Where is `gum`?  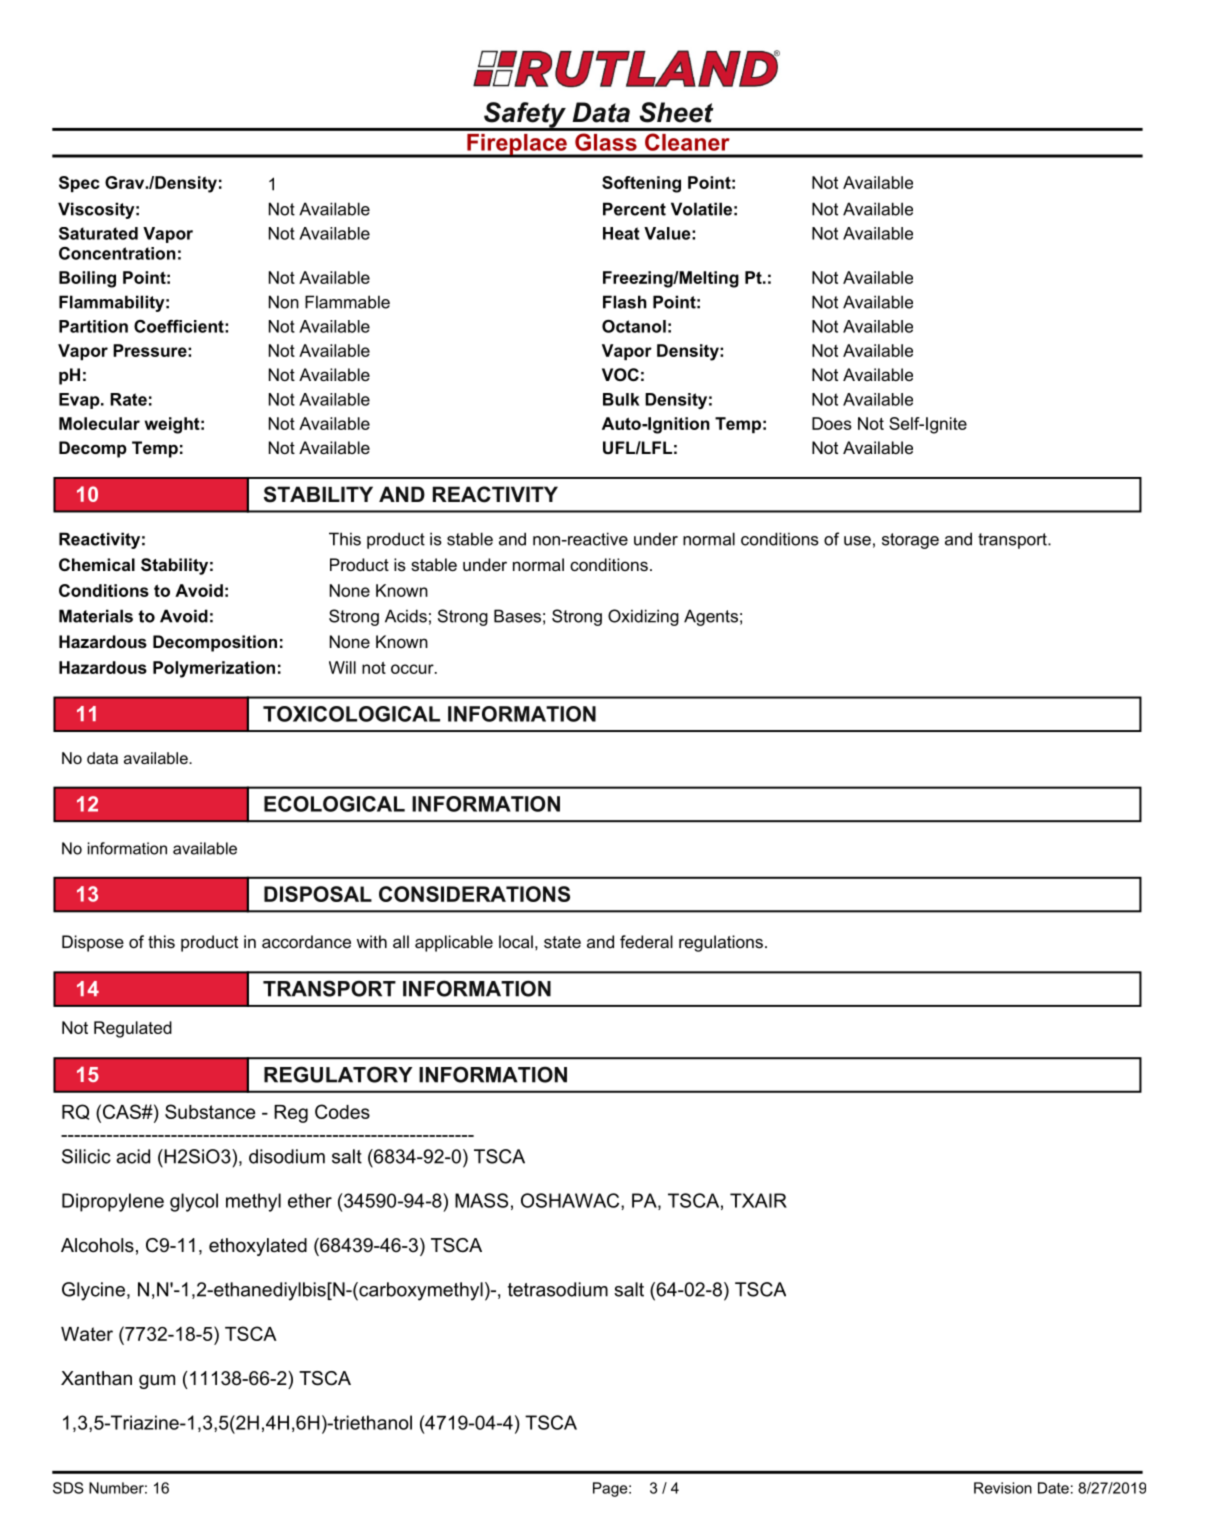 gum is located at coordinates (157, 1381).
